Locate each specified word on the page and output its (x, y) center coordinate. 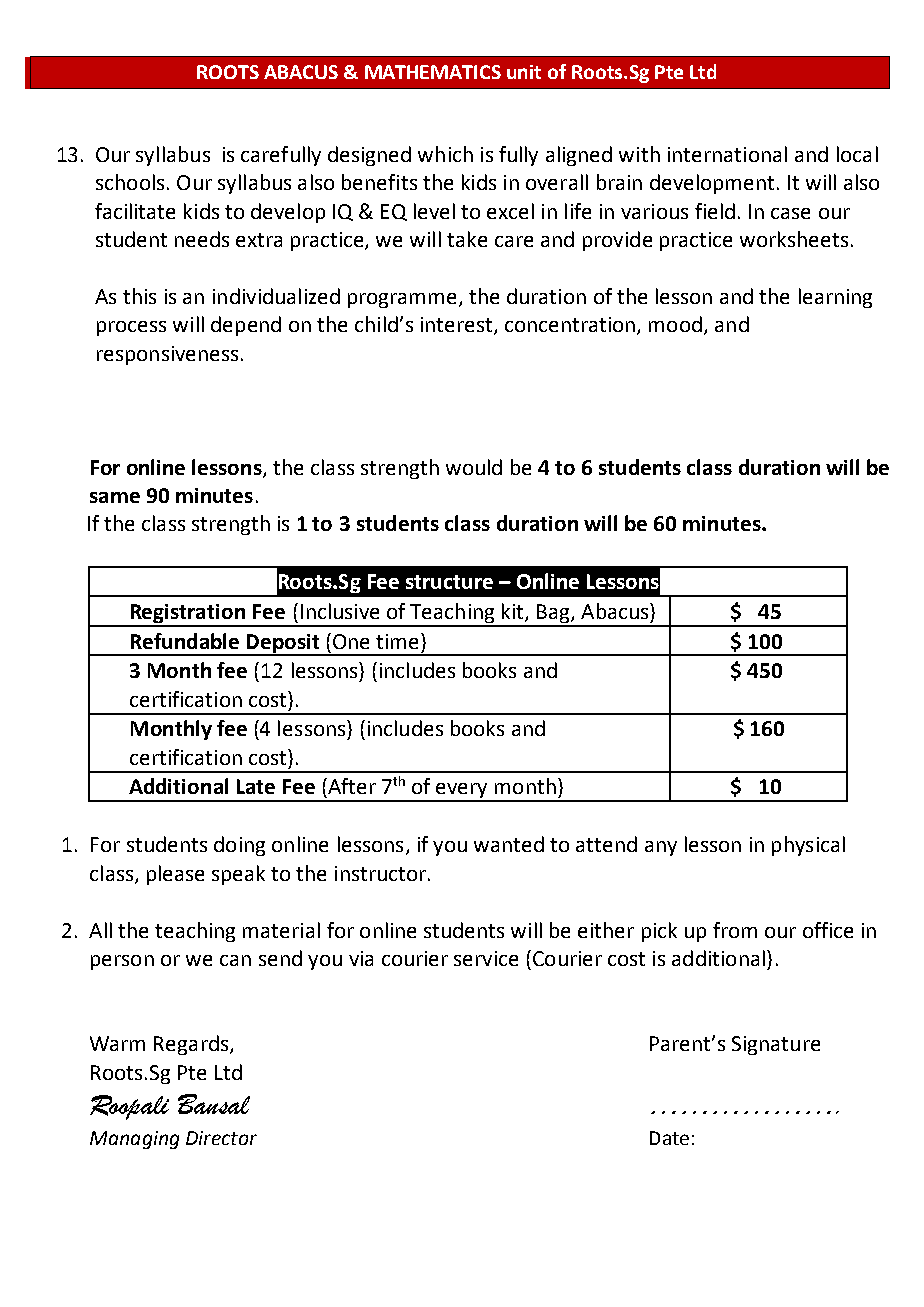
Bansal (214, 1104)
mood (675, 324)
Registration (188, 615)
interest (458, 326)
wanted (509, 844)
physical (808, 846)
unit (524, 72)
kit (514, 612)
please (175, 875)
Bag (553, 615)
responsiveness (167, 355)
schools (130, 182)
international (727, 154)
